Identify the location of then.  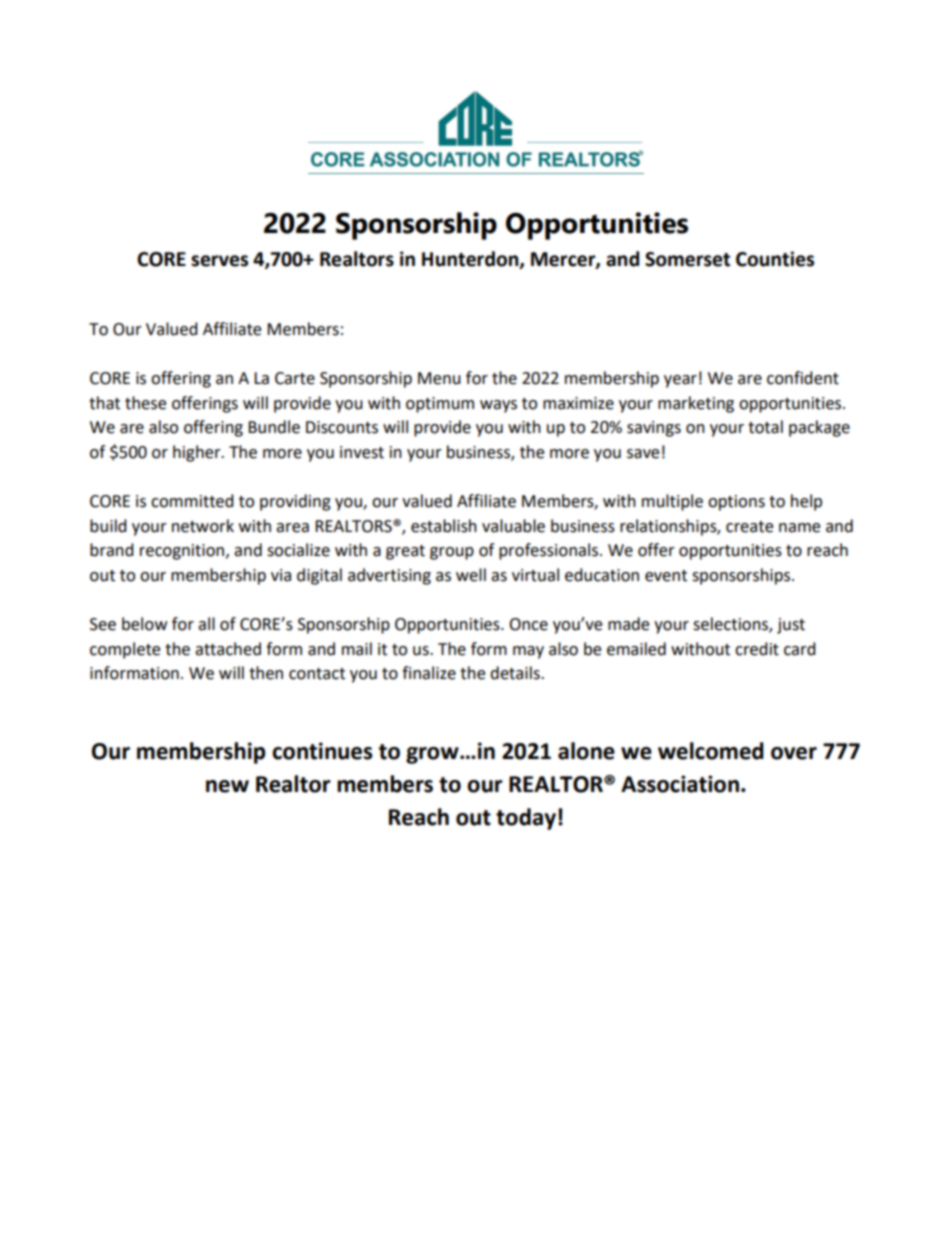
(266, 673).
